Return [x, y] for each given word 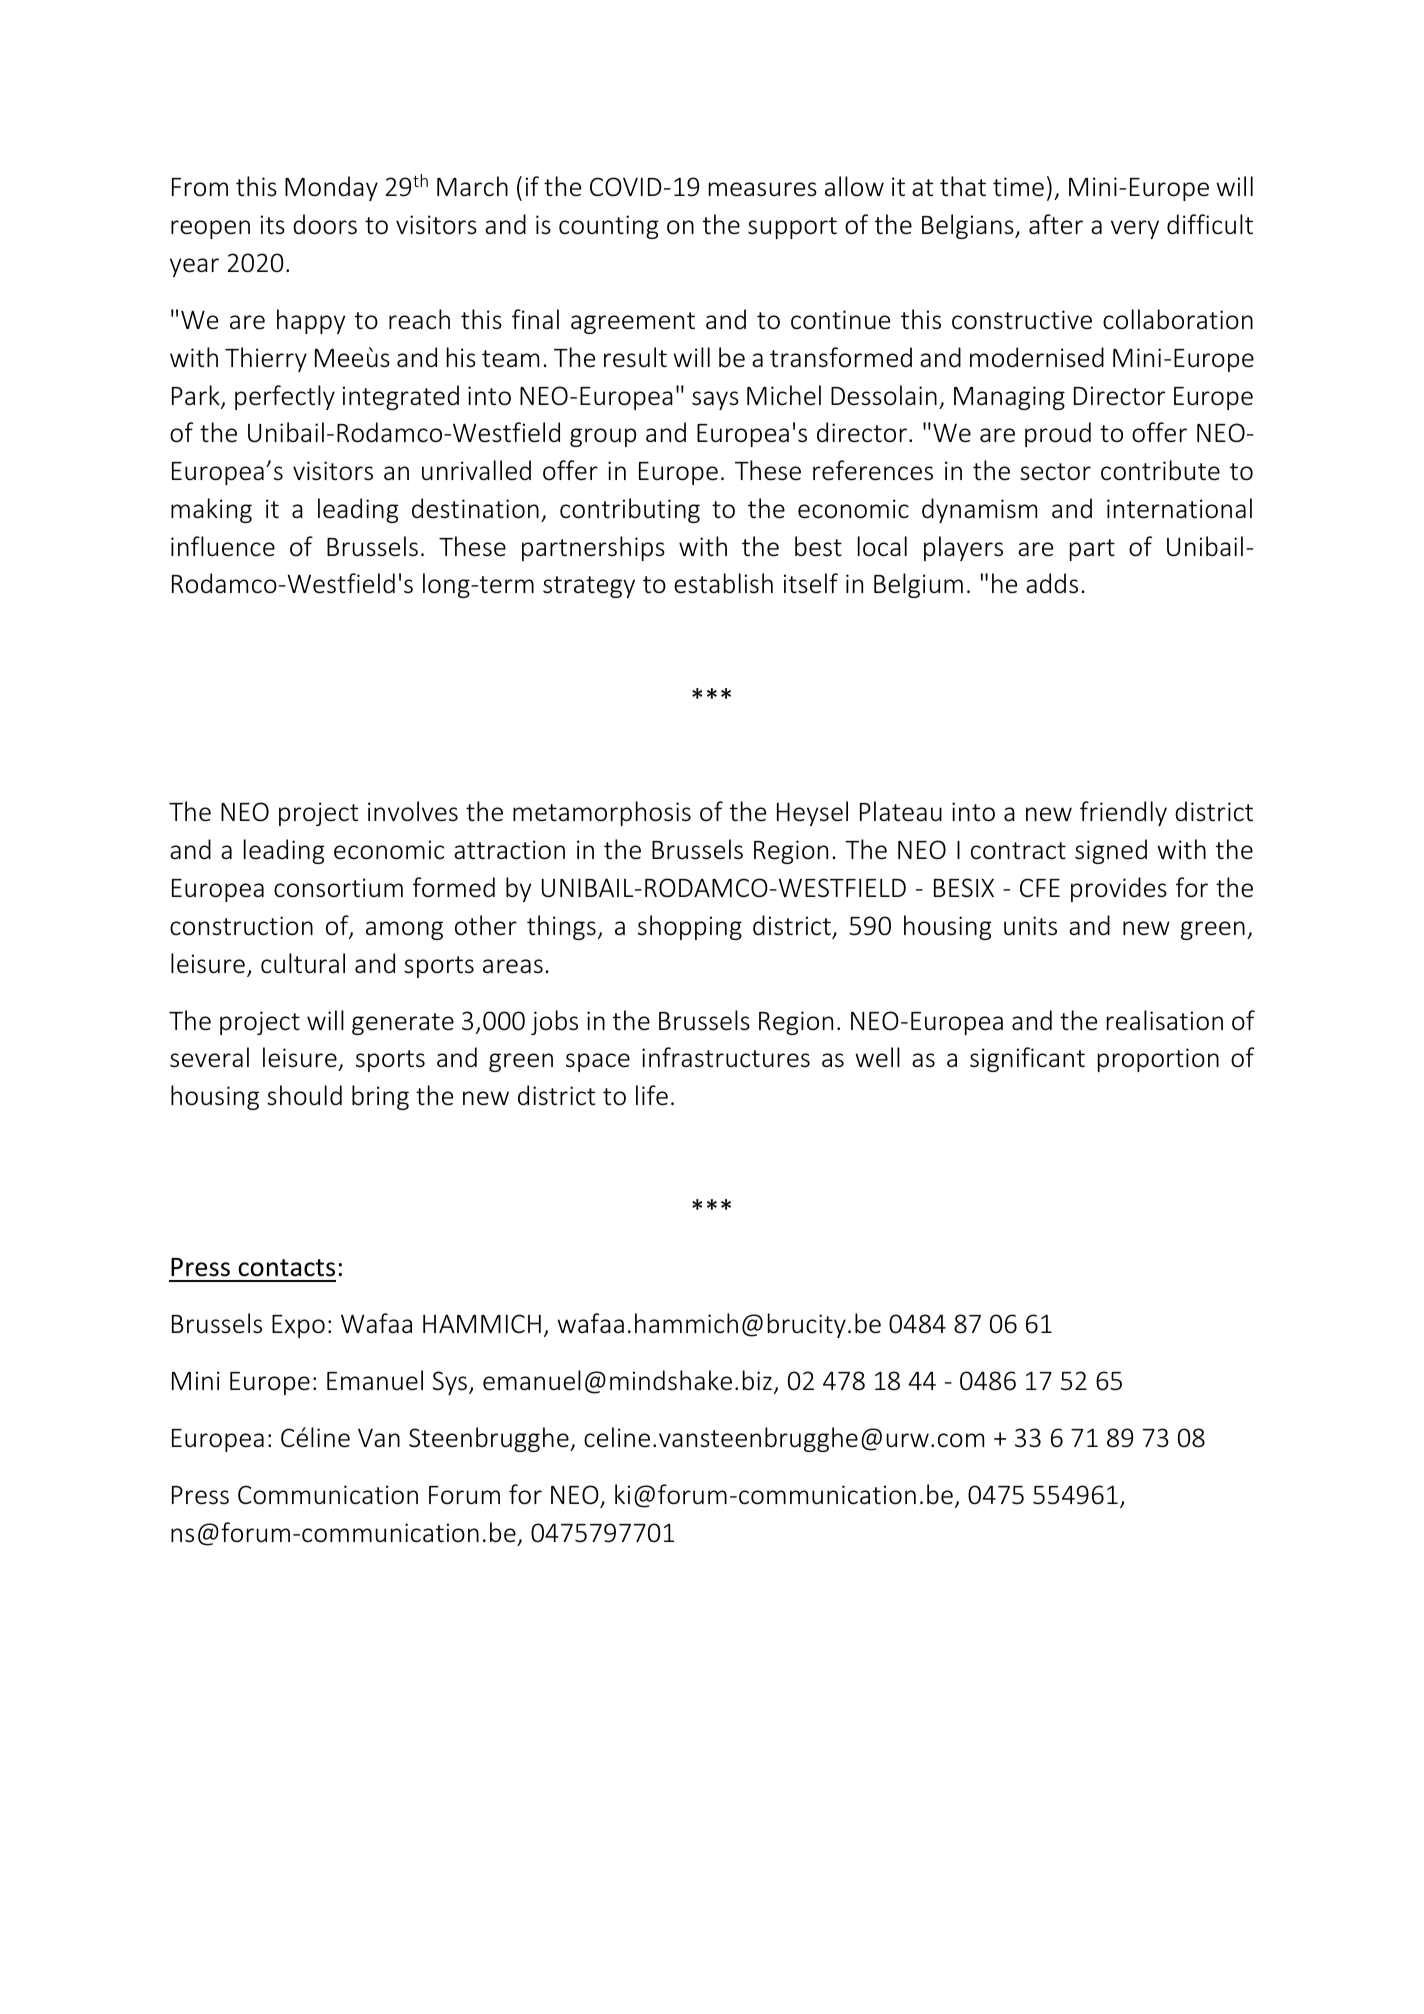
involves [413, 811]
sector [1055, 472]
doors [325, 224]
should [304, 1095]
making [211, 510]
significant [1027, 1059]
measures [763, 189]
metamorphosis [602, 813]
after [1056, 224]
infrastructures [726, 1057]
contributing [630, 510]
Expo [298, 1326]
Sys [450, 1383]
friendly [1123, 813]
